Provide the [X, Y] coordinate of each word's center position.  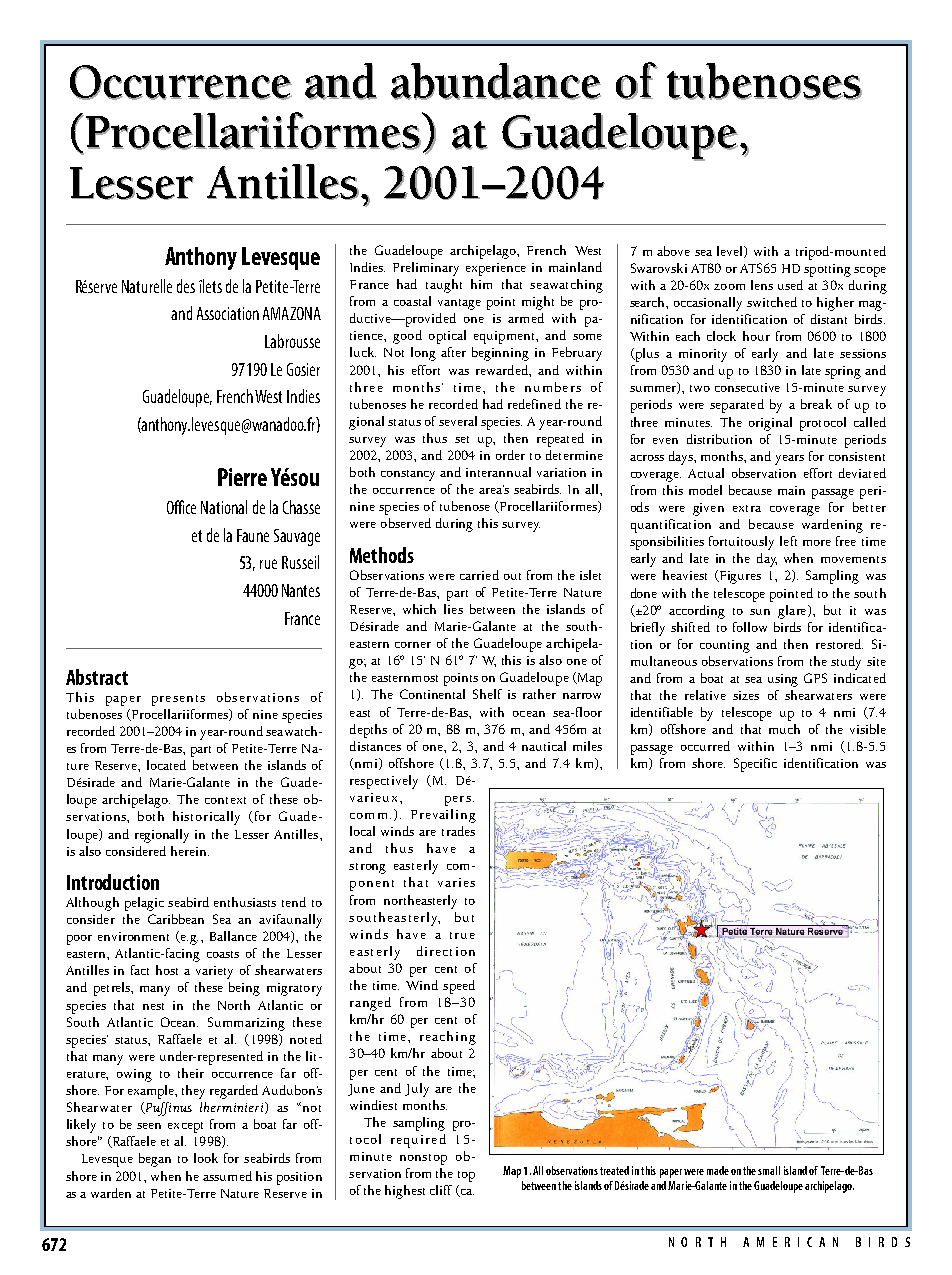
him [481, 284]
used [790, 285]
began [155, 1160]
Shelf [487, 694]
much [784, 729]
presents [178, 700]
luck [363, 352]
